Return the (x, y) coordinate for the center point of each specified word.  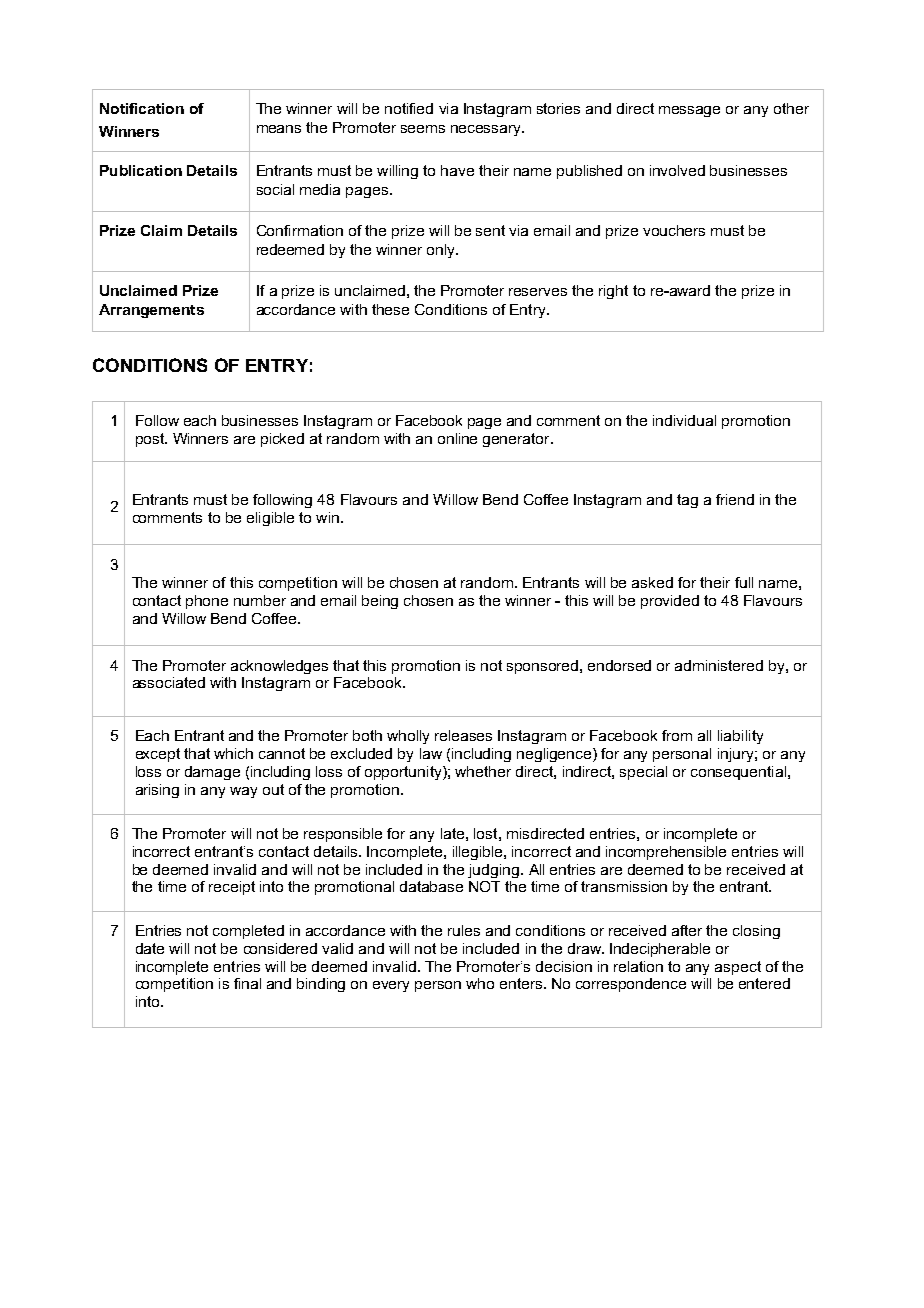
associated (169, 682)
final (247, 983)
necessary (487, 130)
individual (684, 420)
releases (463, 735)
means (279, 129)
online (457, 438)
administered (719, 665)
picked (282, 440)
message (689, 111)
